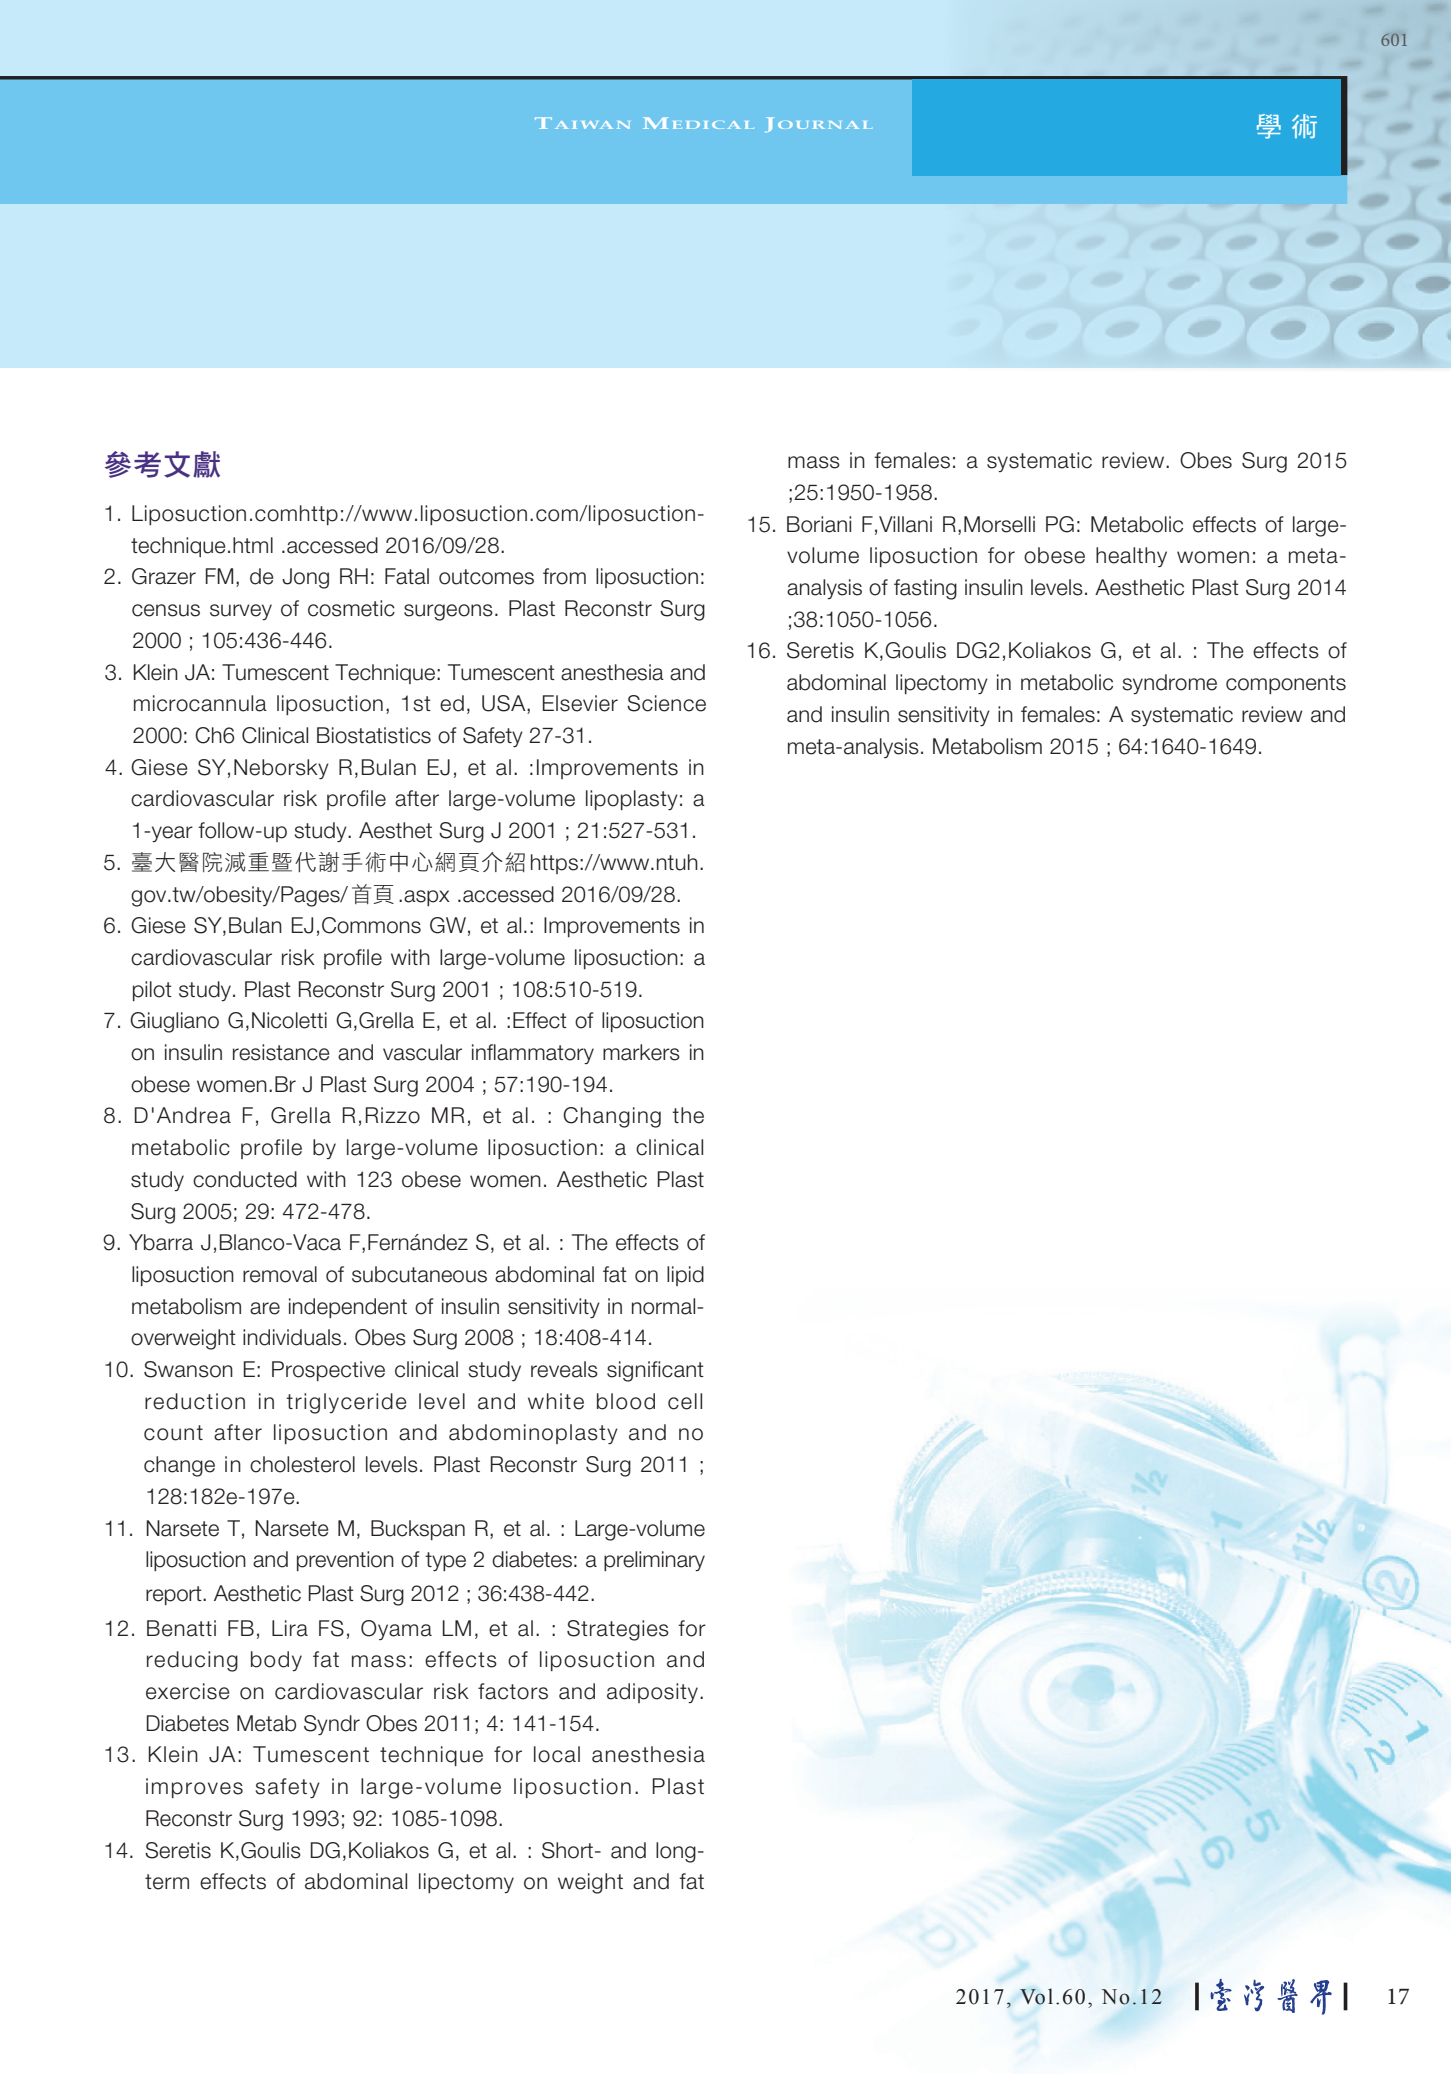  What do you see at coordinates (652, 1693) in the screenshot?
I see `adiposity` at bounding box center [652, 1693].
